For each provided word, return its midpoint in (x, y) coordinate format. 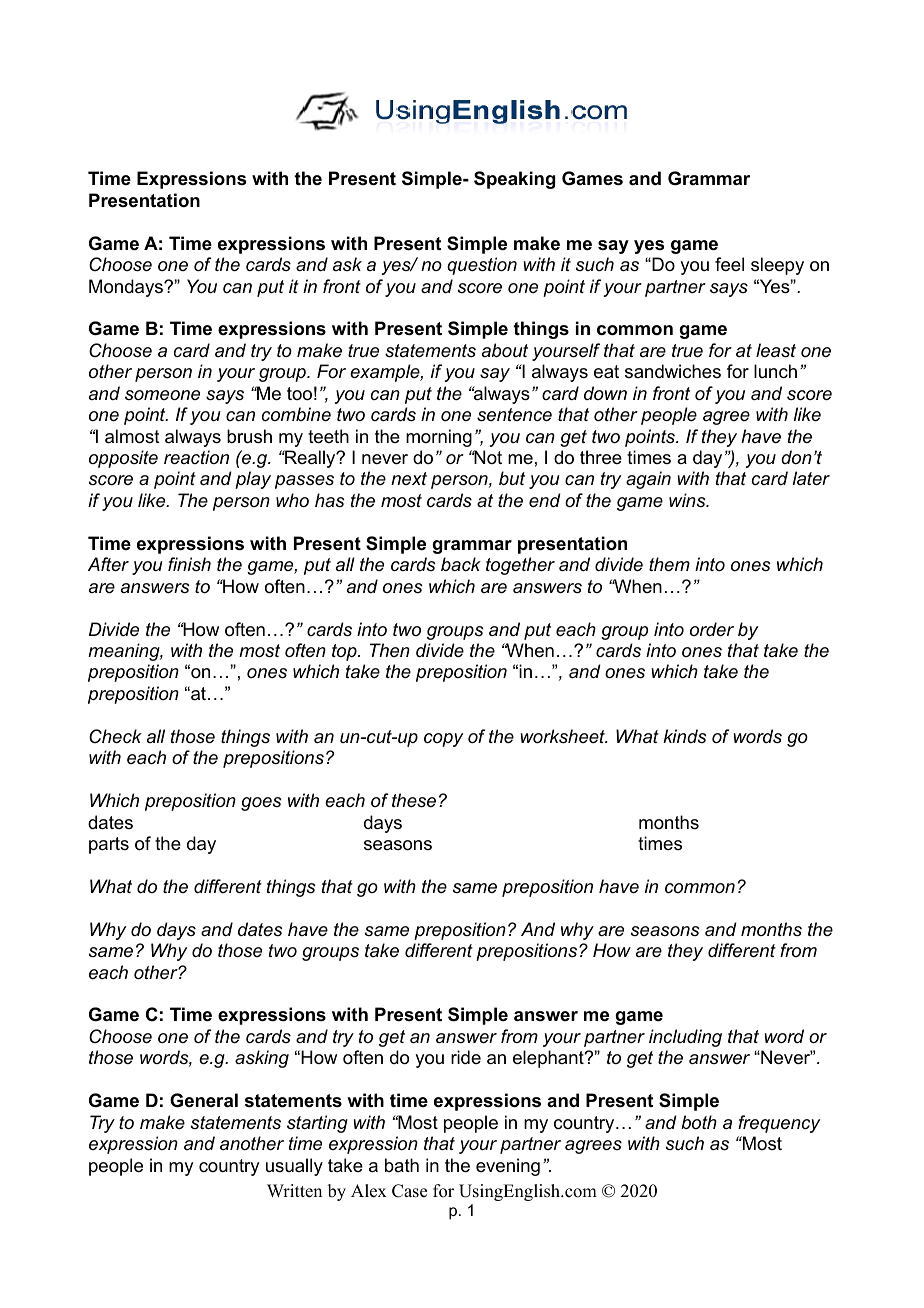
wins (688, 500)
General (204, 1100)
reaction (196, 457)
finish (189, 564)
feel (729, 264)
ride (466, 1057)
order (712, 629)
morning (439, 438)
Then (390, 650)
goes (261, 804)
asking (262, 1059)
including (685, 1038)
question (482, 266)
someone (162, 395)
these (414, 800)
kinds (685, 736)
